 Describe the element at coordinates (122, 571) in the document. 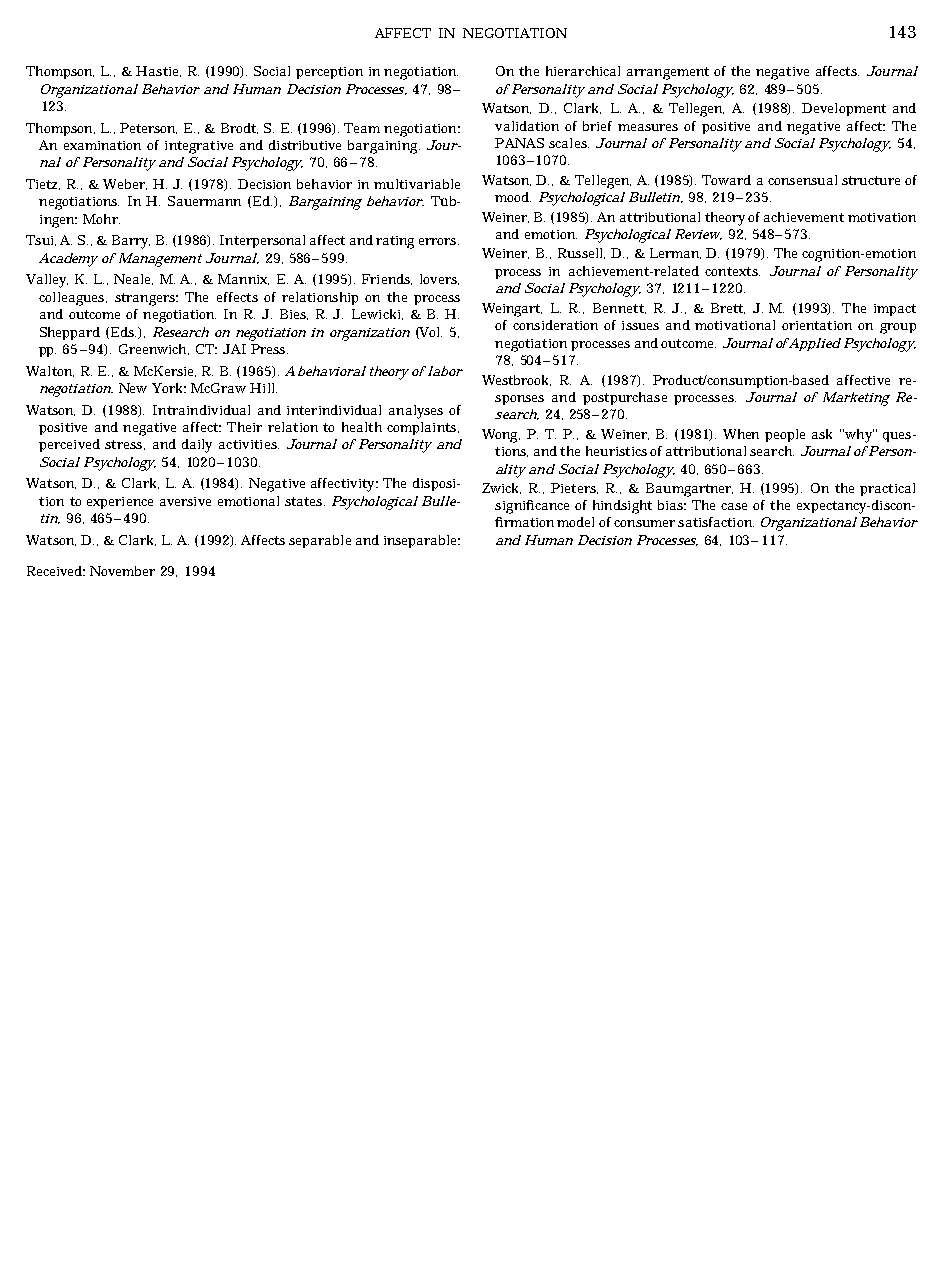

I see `November` at that location.
